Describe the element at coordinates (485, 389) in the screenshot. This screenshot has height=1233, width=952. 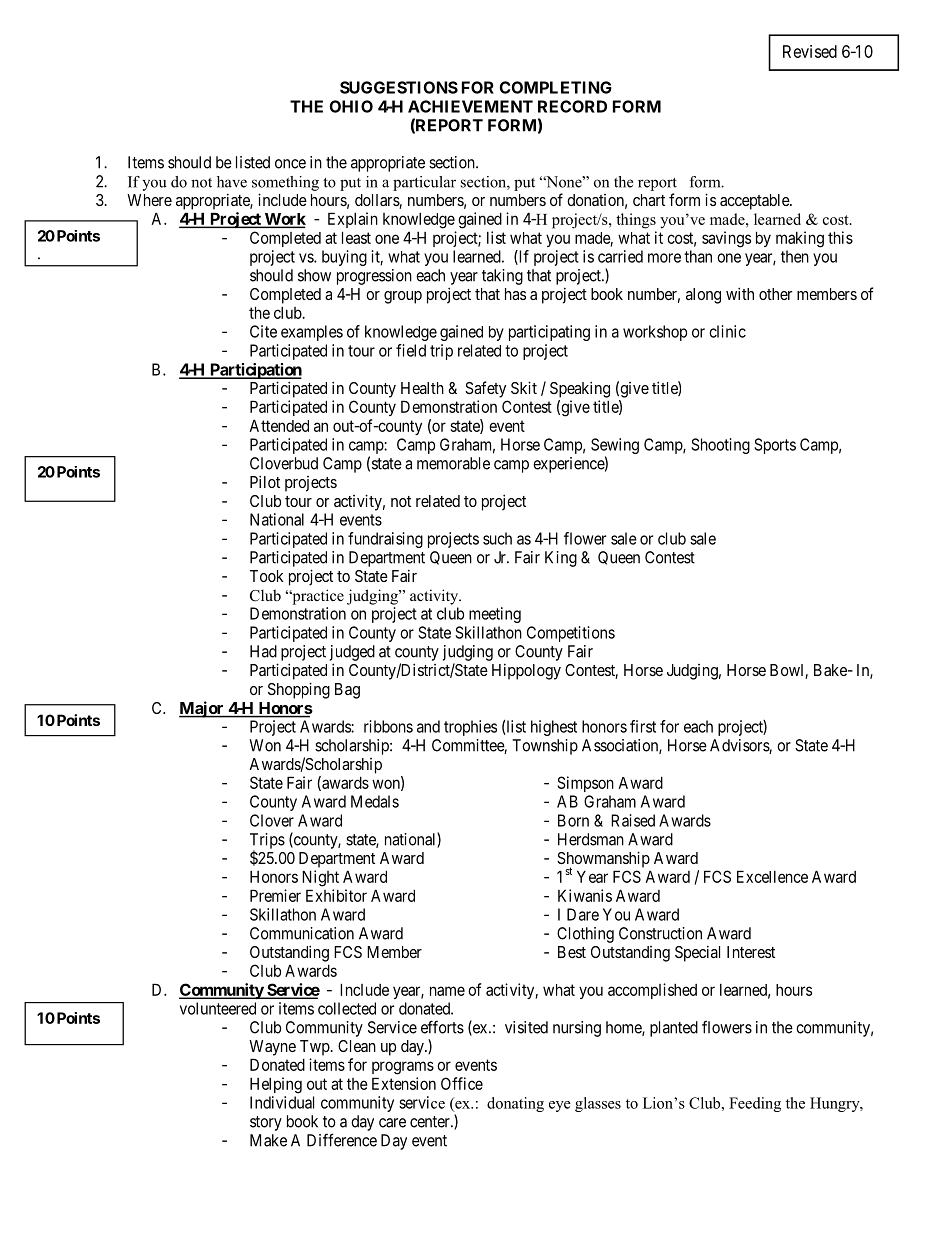
I see `Safety` at that location.
